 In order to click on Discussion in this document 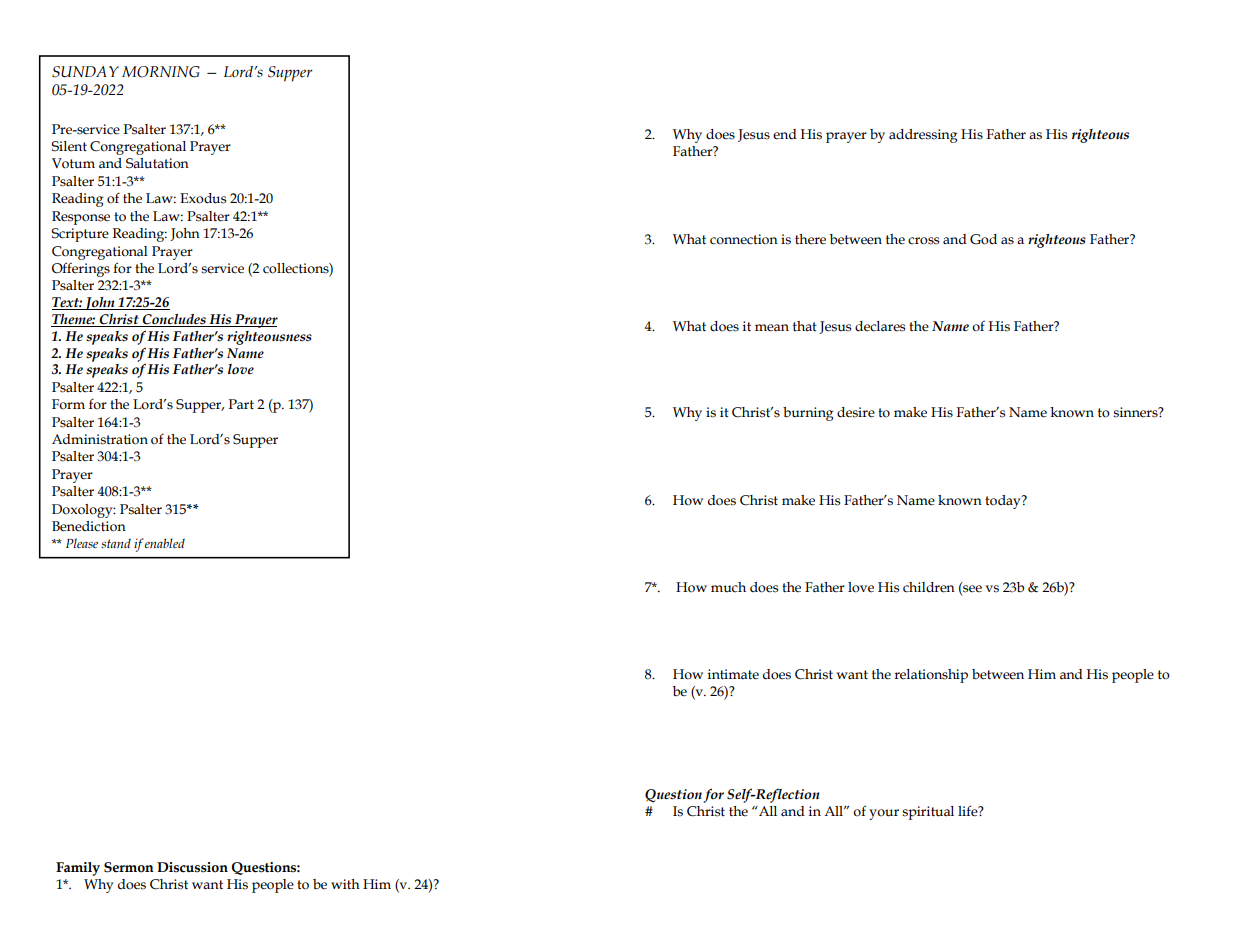, I will do `click(192, 867)`.
